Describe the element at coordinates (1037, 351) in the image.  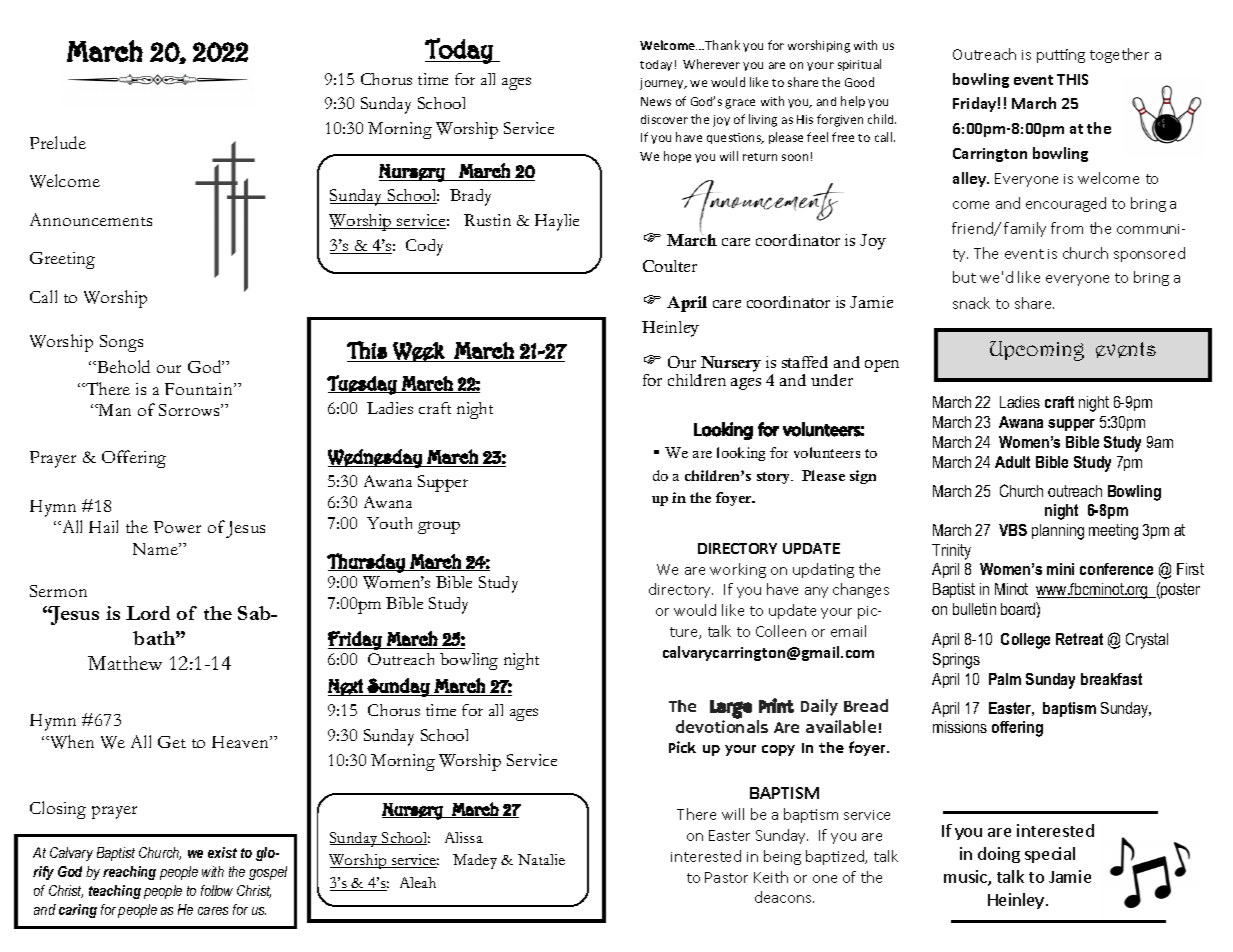
I see `Upcoming` at that location.
